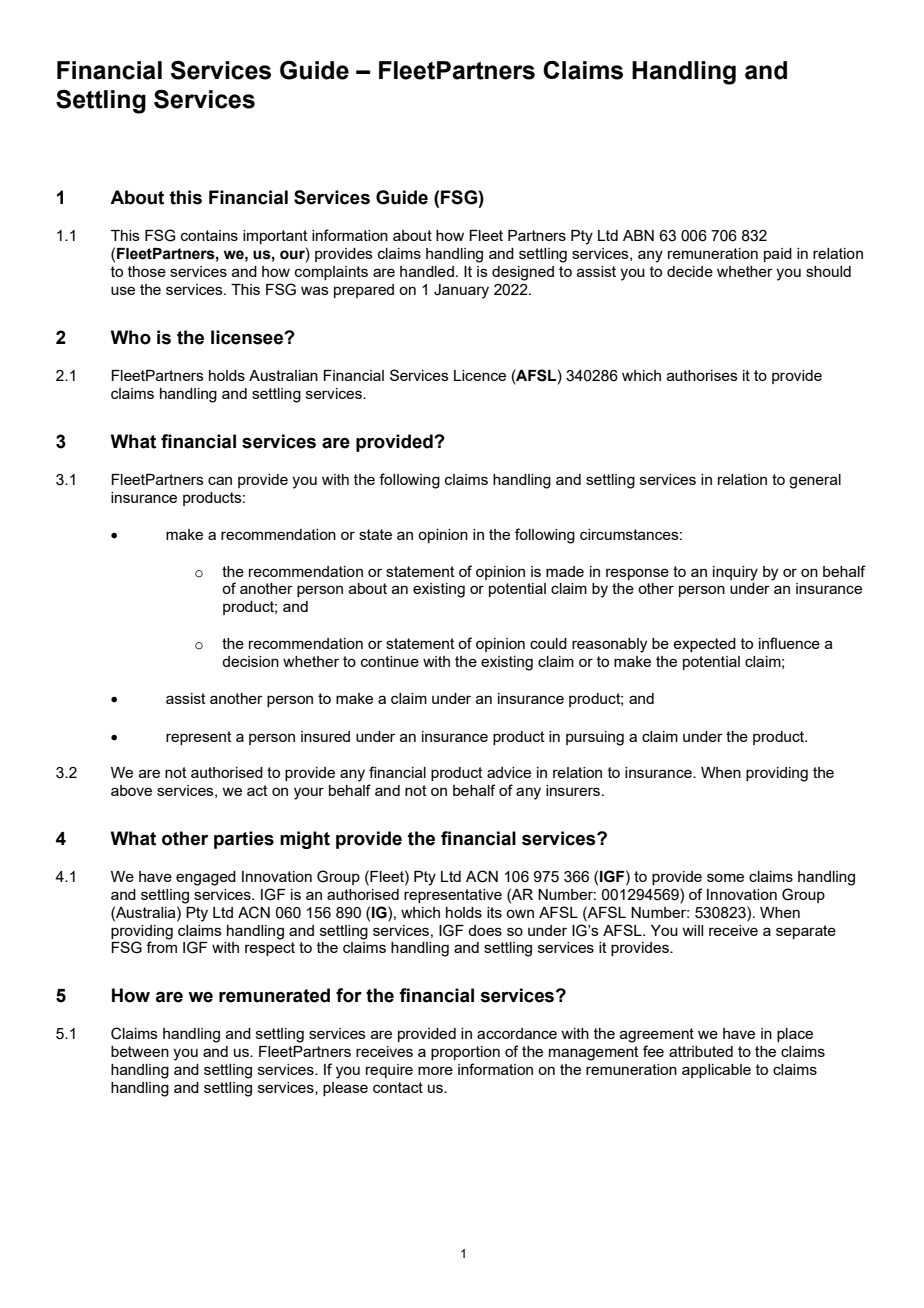 The image size is (924, 1308). I want to click on contains, so click(209, 235).
